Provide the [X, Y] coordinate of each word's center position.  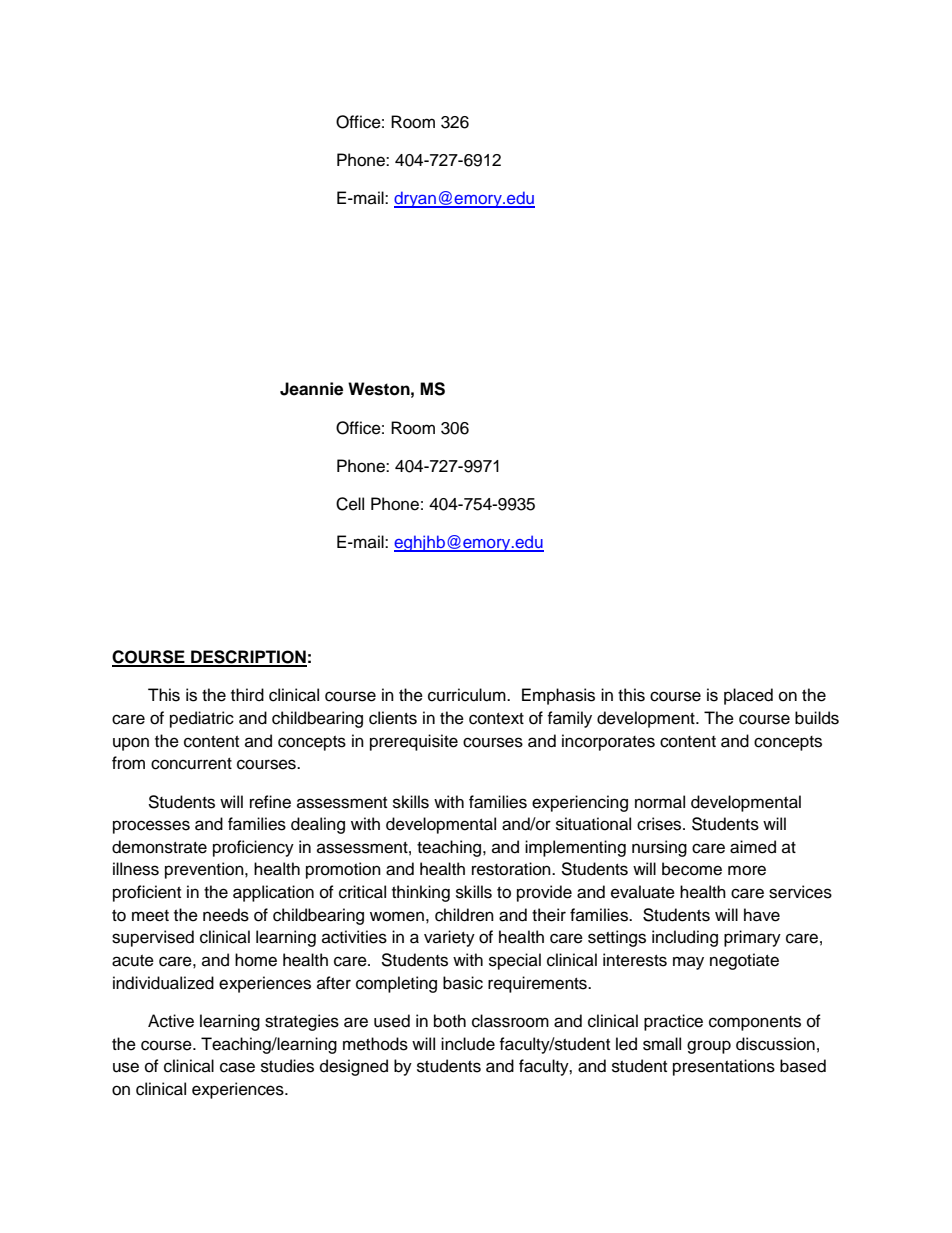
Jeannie [311, 389]
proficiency [253, 848]
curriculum [468, 695]
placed [748, 696]
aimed [753, 847]
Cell [350, 504]
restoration [512, 869]
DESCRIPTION [248, 658]
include [468, 1044]
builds [817, 718]
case [237, 1067]
